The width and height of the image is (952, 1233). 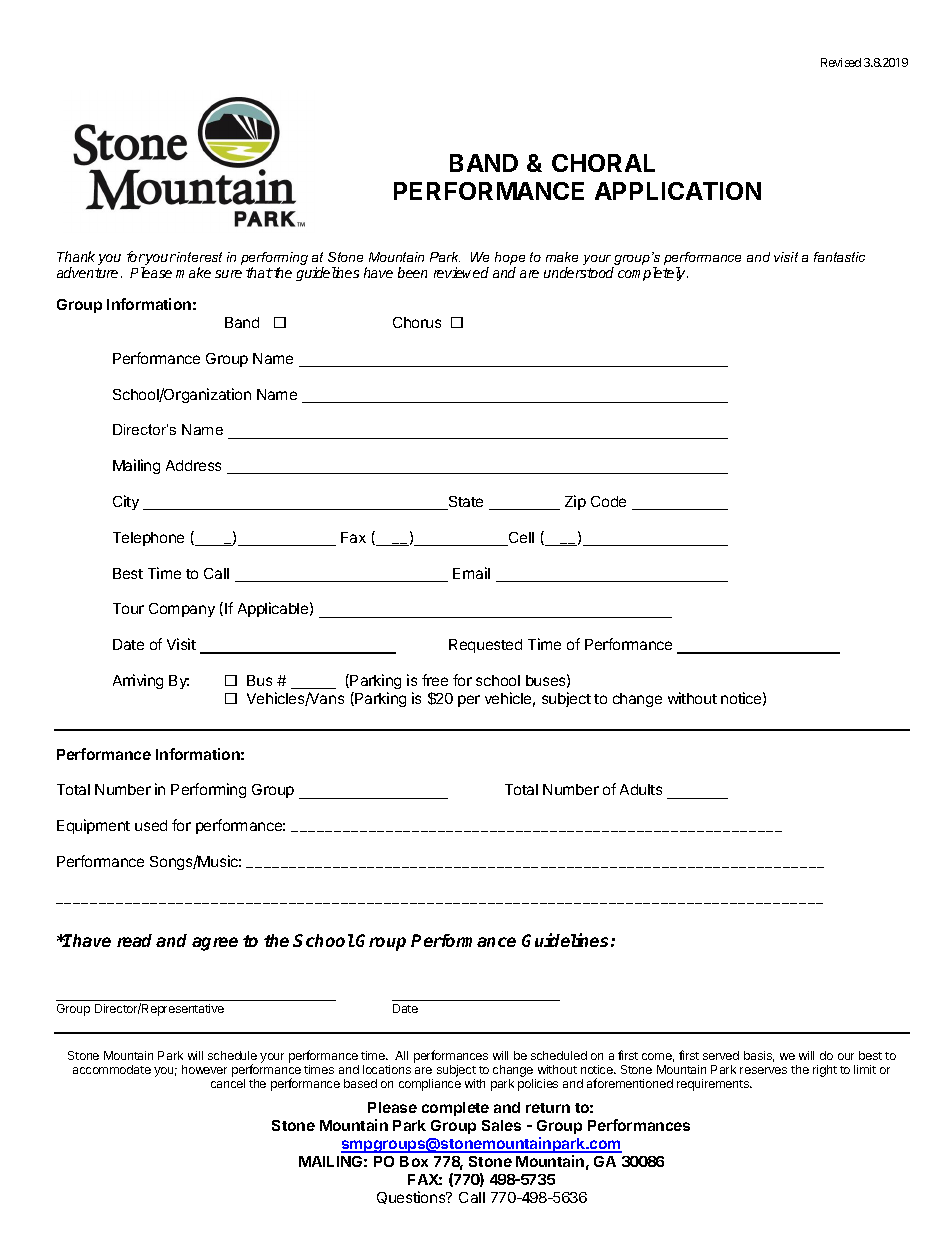 What do you see at coordinates (193, 465) in the image?
I see `Address` at bounding box center [193, 465].
